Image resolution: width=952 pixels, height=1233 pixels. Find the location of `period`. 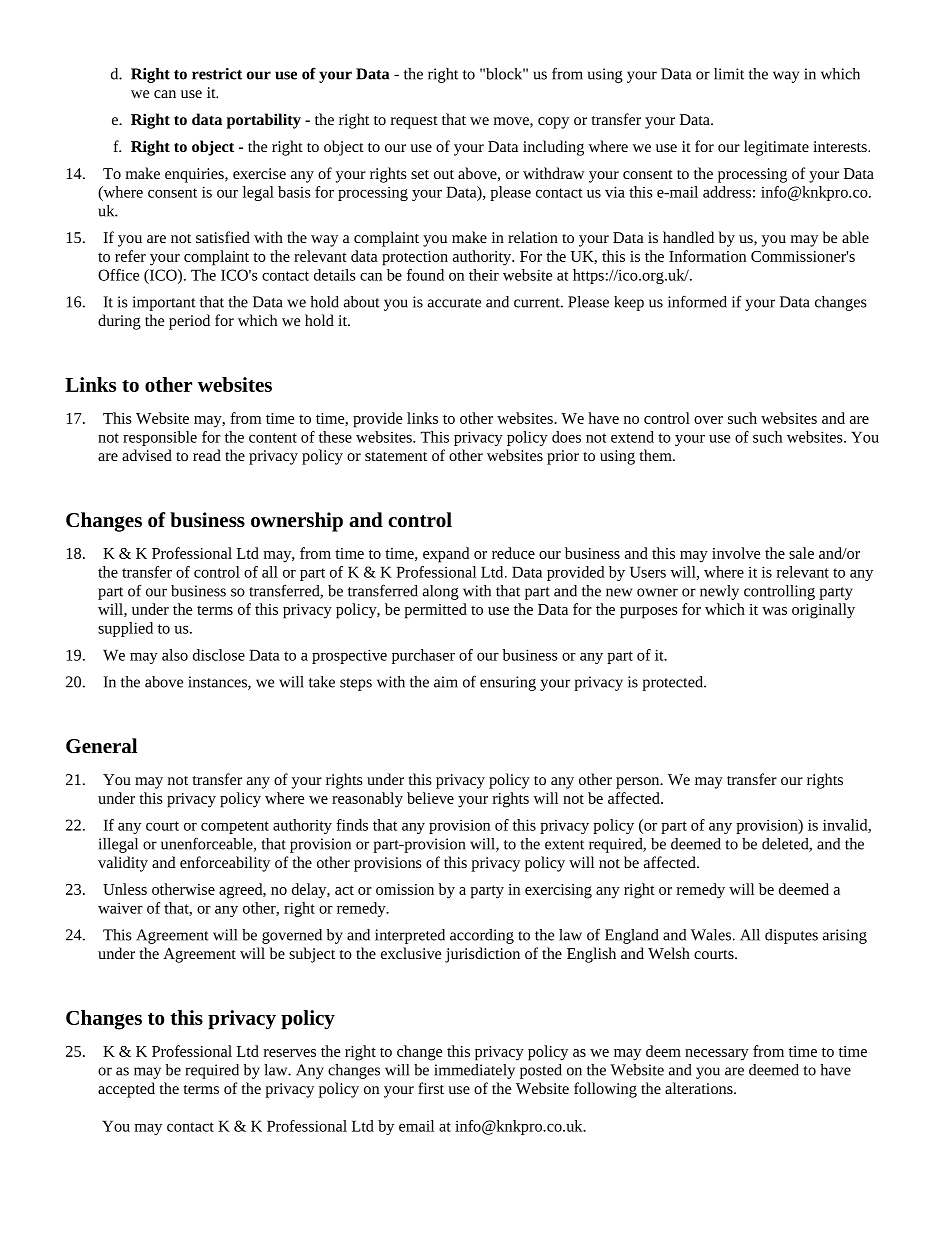

period is located at coordinates (189, 322).
